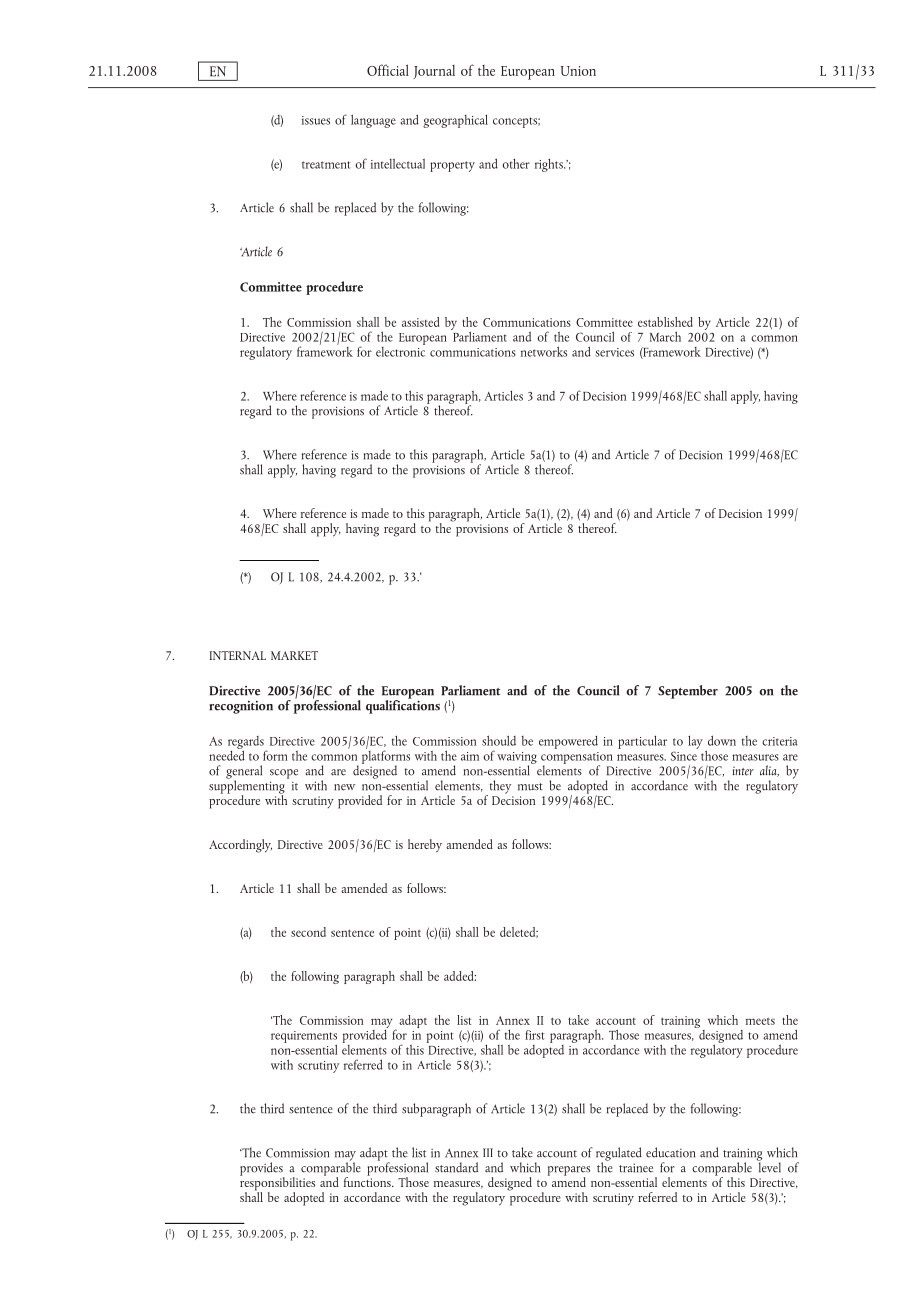 This screenshot has width=924, height=1308. Describe the element at coordinates (400, 350) in the screenshot. I see `electronic` at that location.
